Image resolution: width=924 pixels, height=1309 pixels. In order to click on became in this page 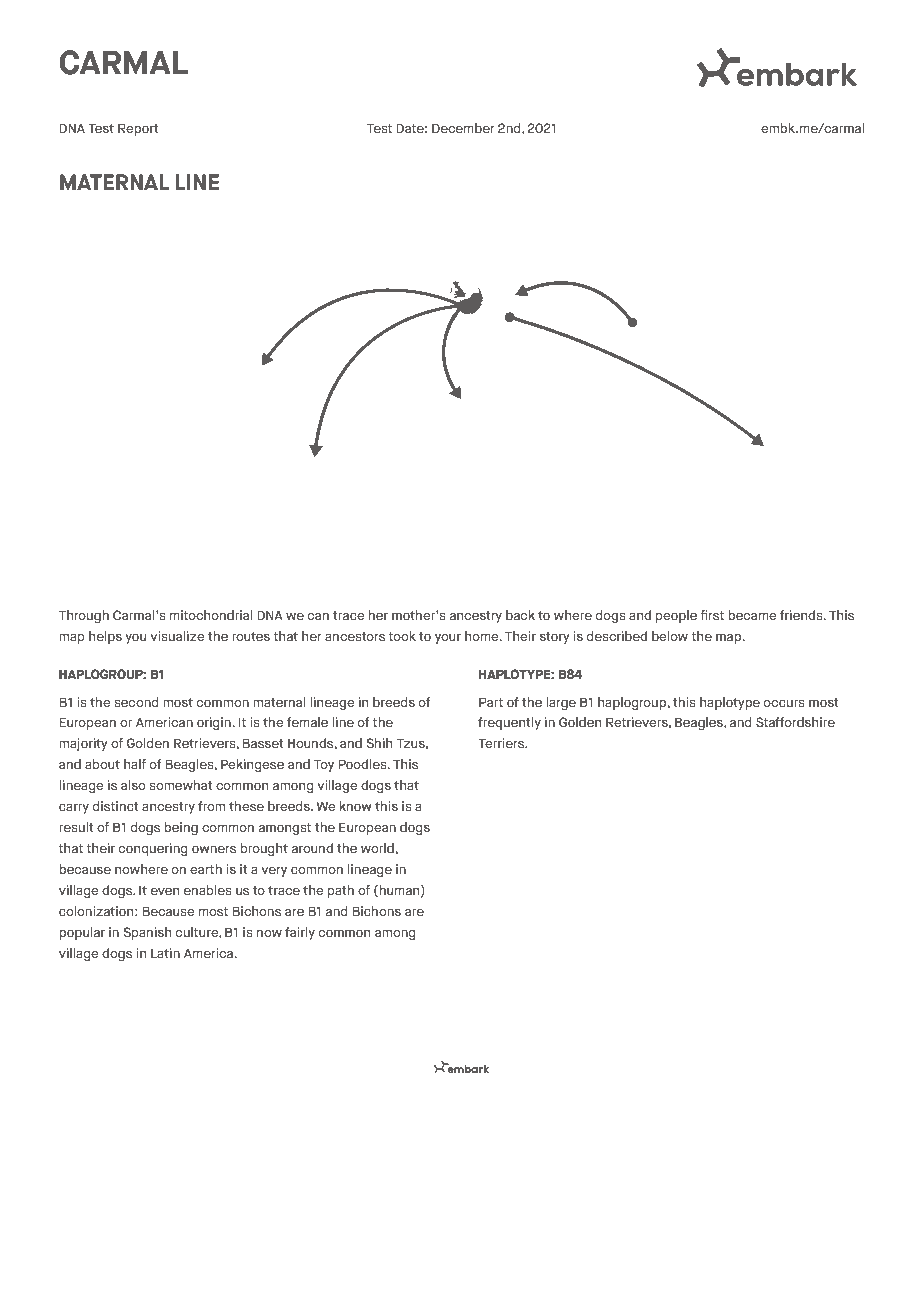, I will do `click(752, 615)`.
